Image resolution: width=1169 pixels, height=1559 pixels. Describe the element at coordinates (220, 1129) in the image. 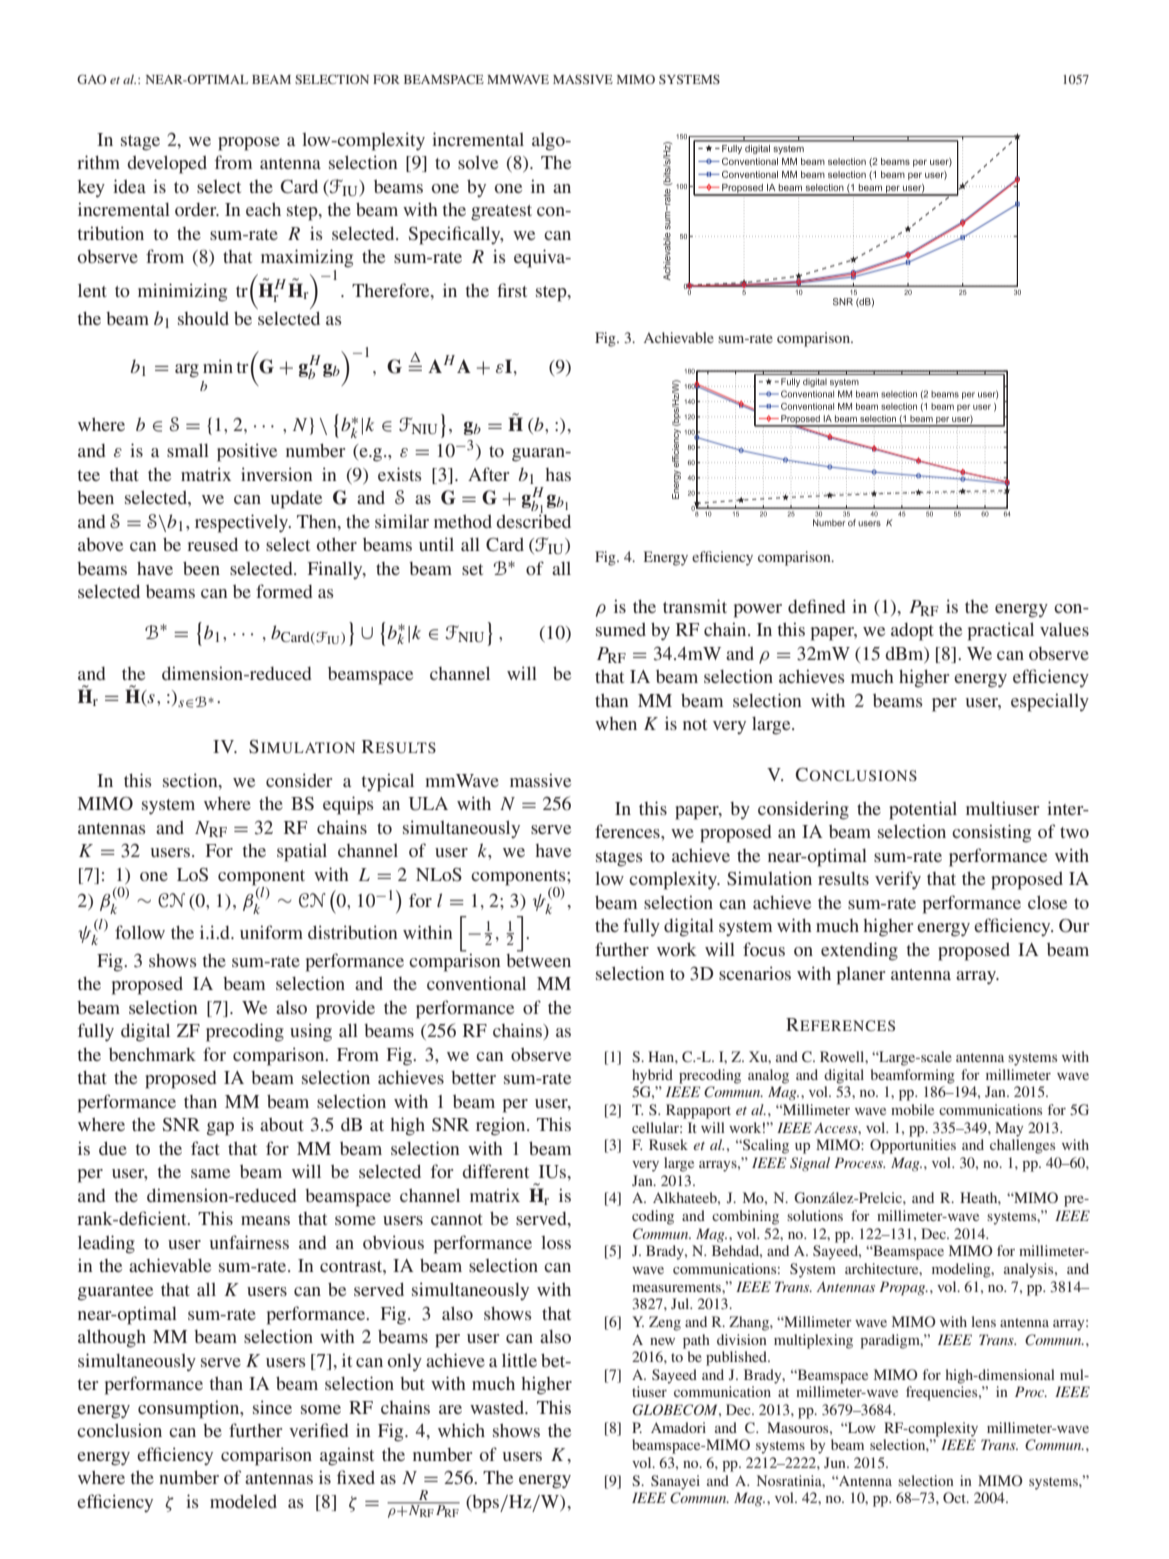

I see `gap` at that location.
